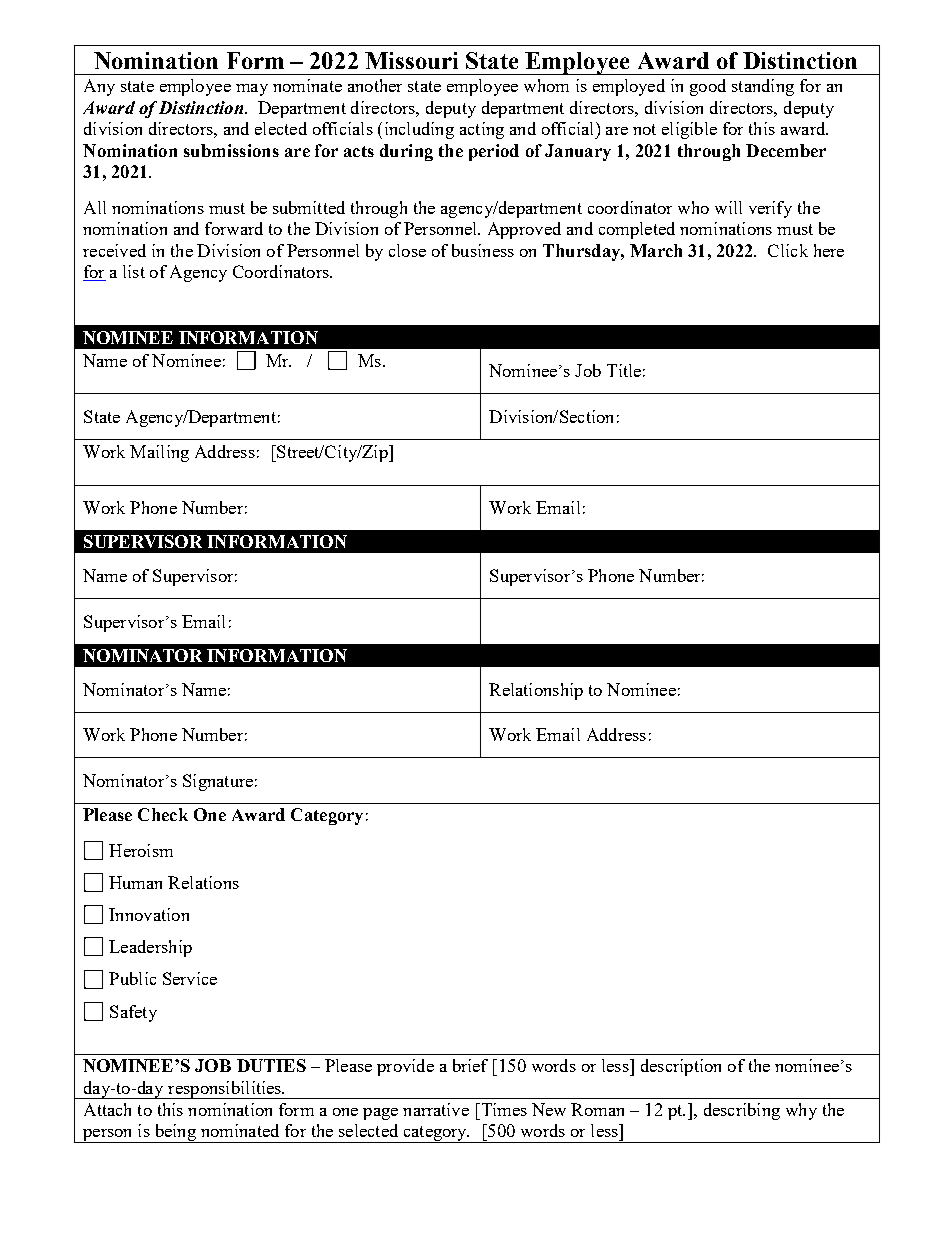 The height and width of the screenshot is (1233, 952). I want to click on March, so click(656, 250).
